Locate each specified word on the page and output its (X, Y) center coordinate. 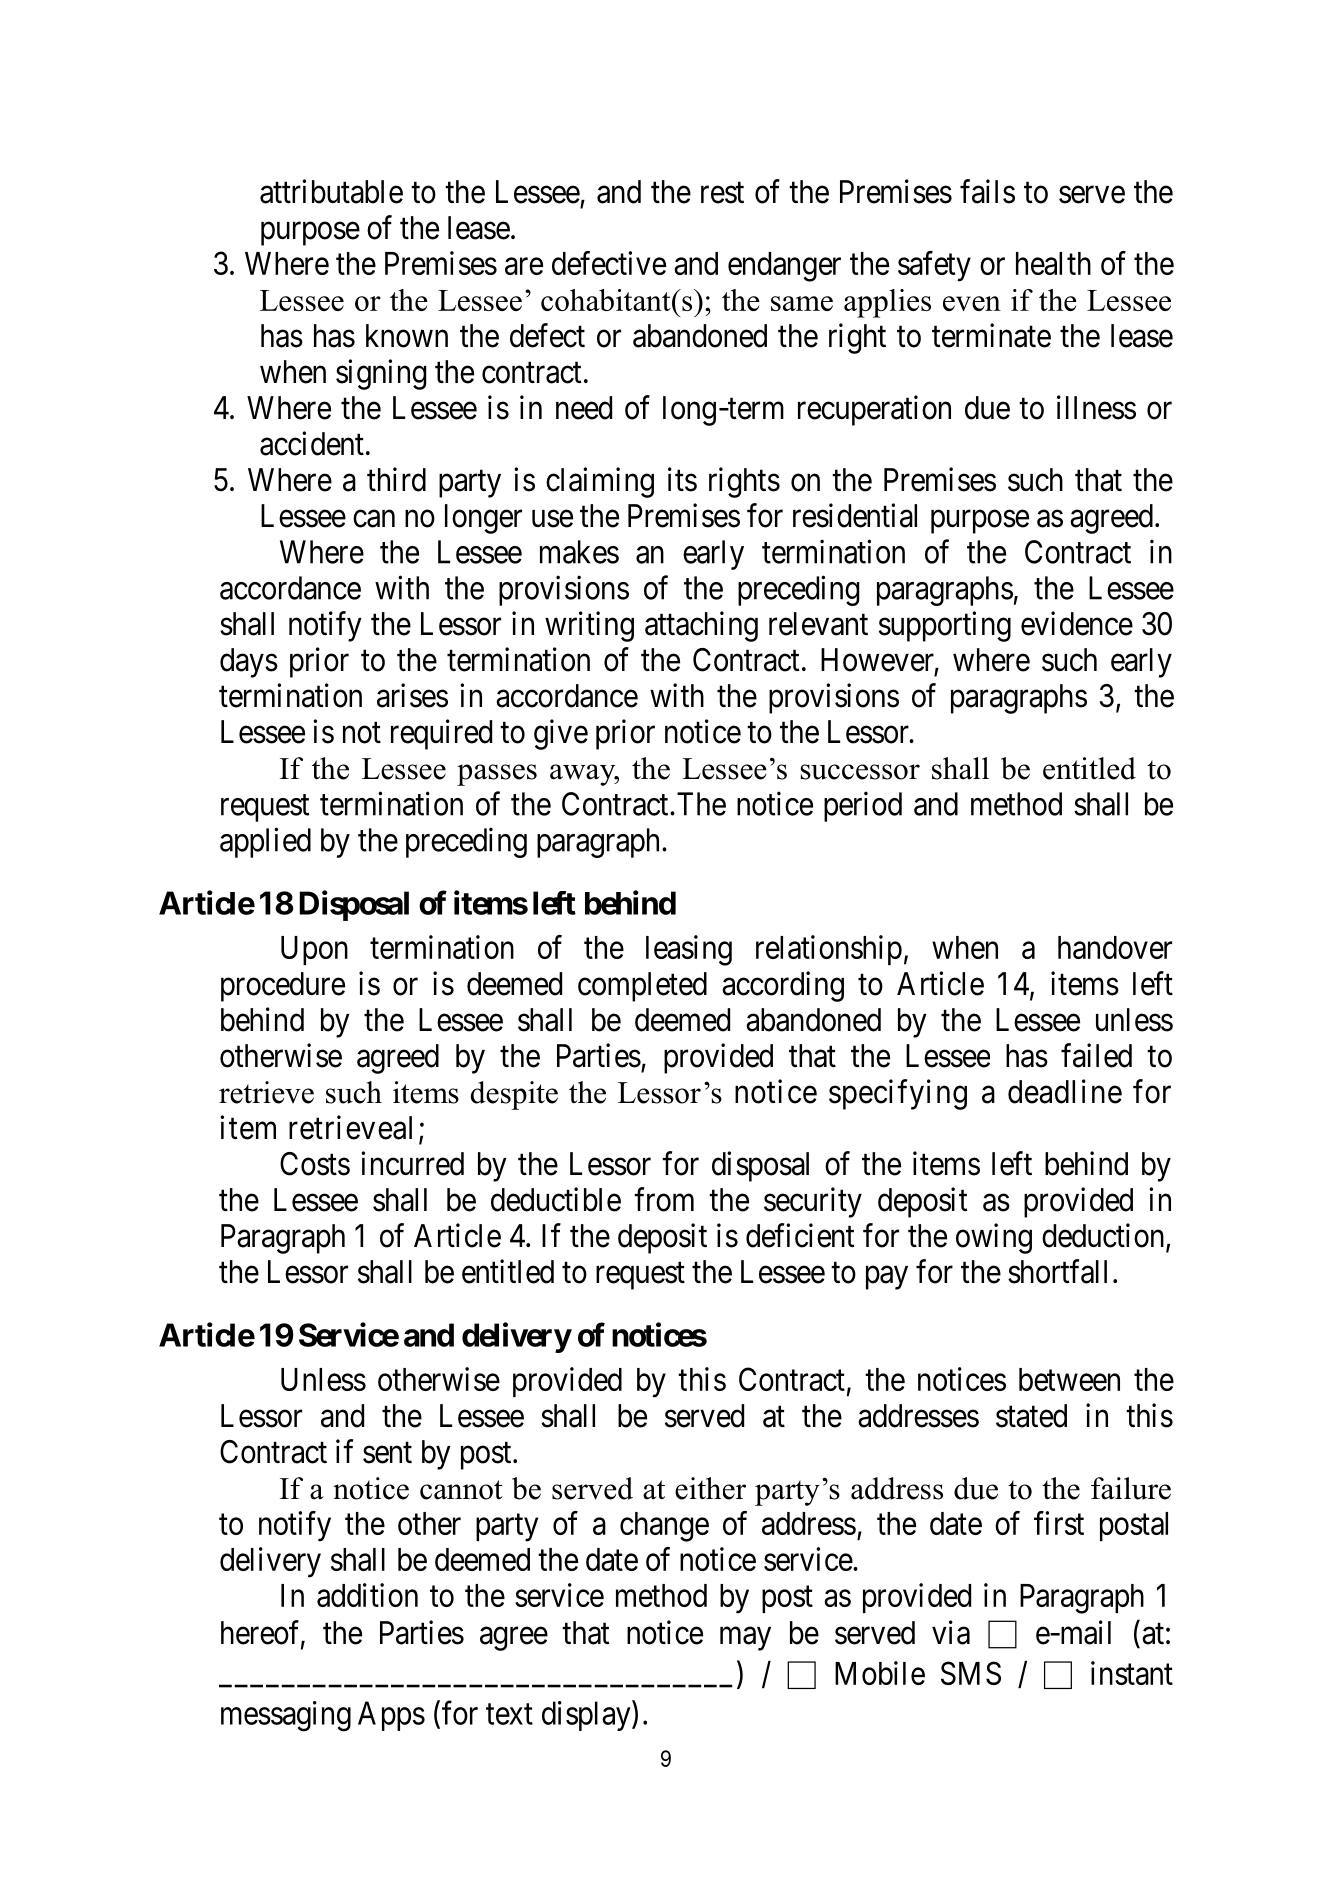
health (1053, 263)
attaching (701, 626)
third (396, 479)
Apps (391, 1716)
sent (387, 1453)
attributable (331, 191)
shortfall (1057, 1271)
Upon (314, 950)
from (664, 1199)
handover (1115, 947)
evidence (1077, 623)
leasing (689, 950)
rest (722, 193)
